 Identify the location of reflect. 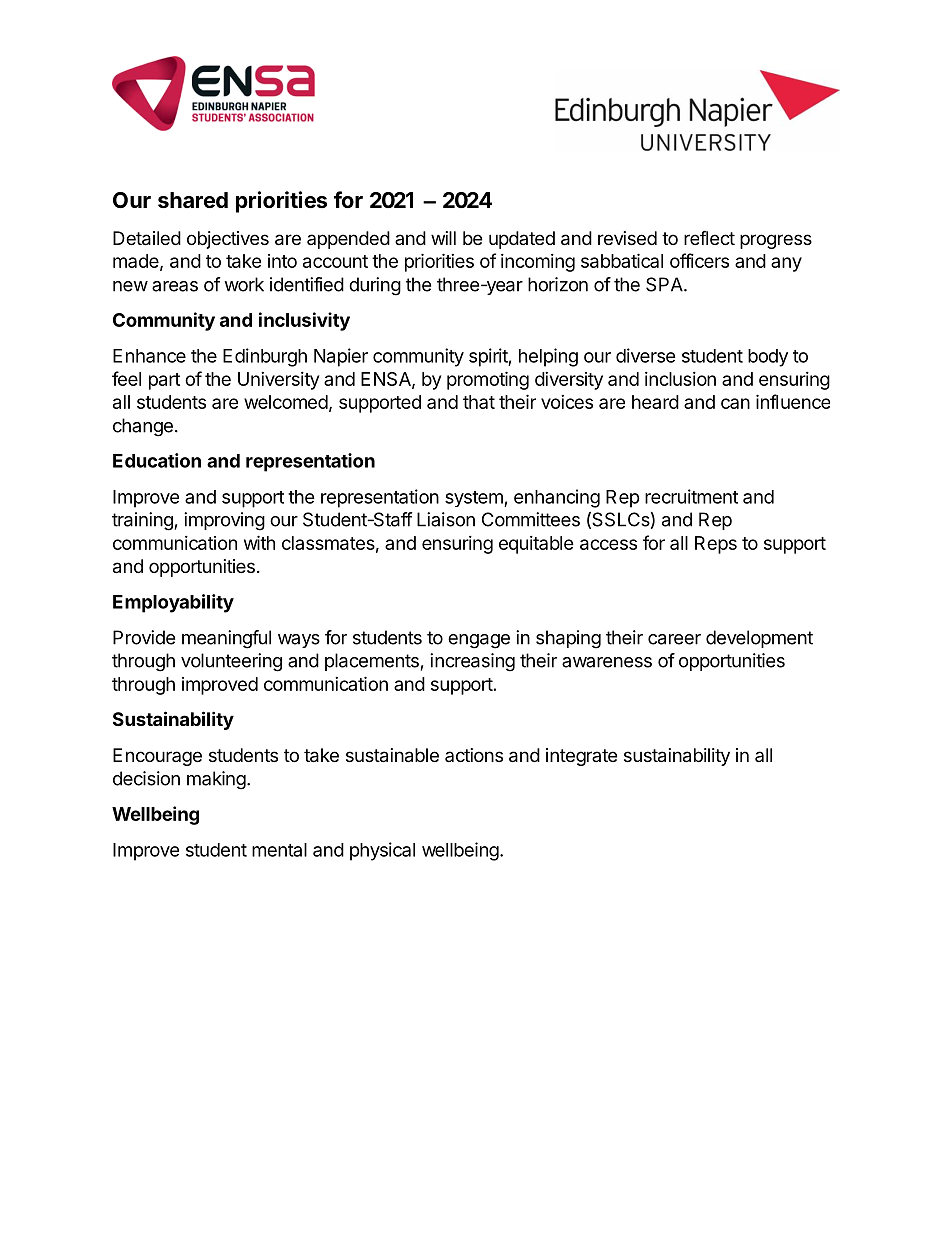
(709, 238).
